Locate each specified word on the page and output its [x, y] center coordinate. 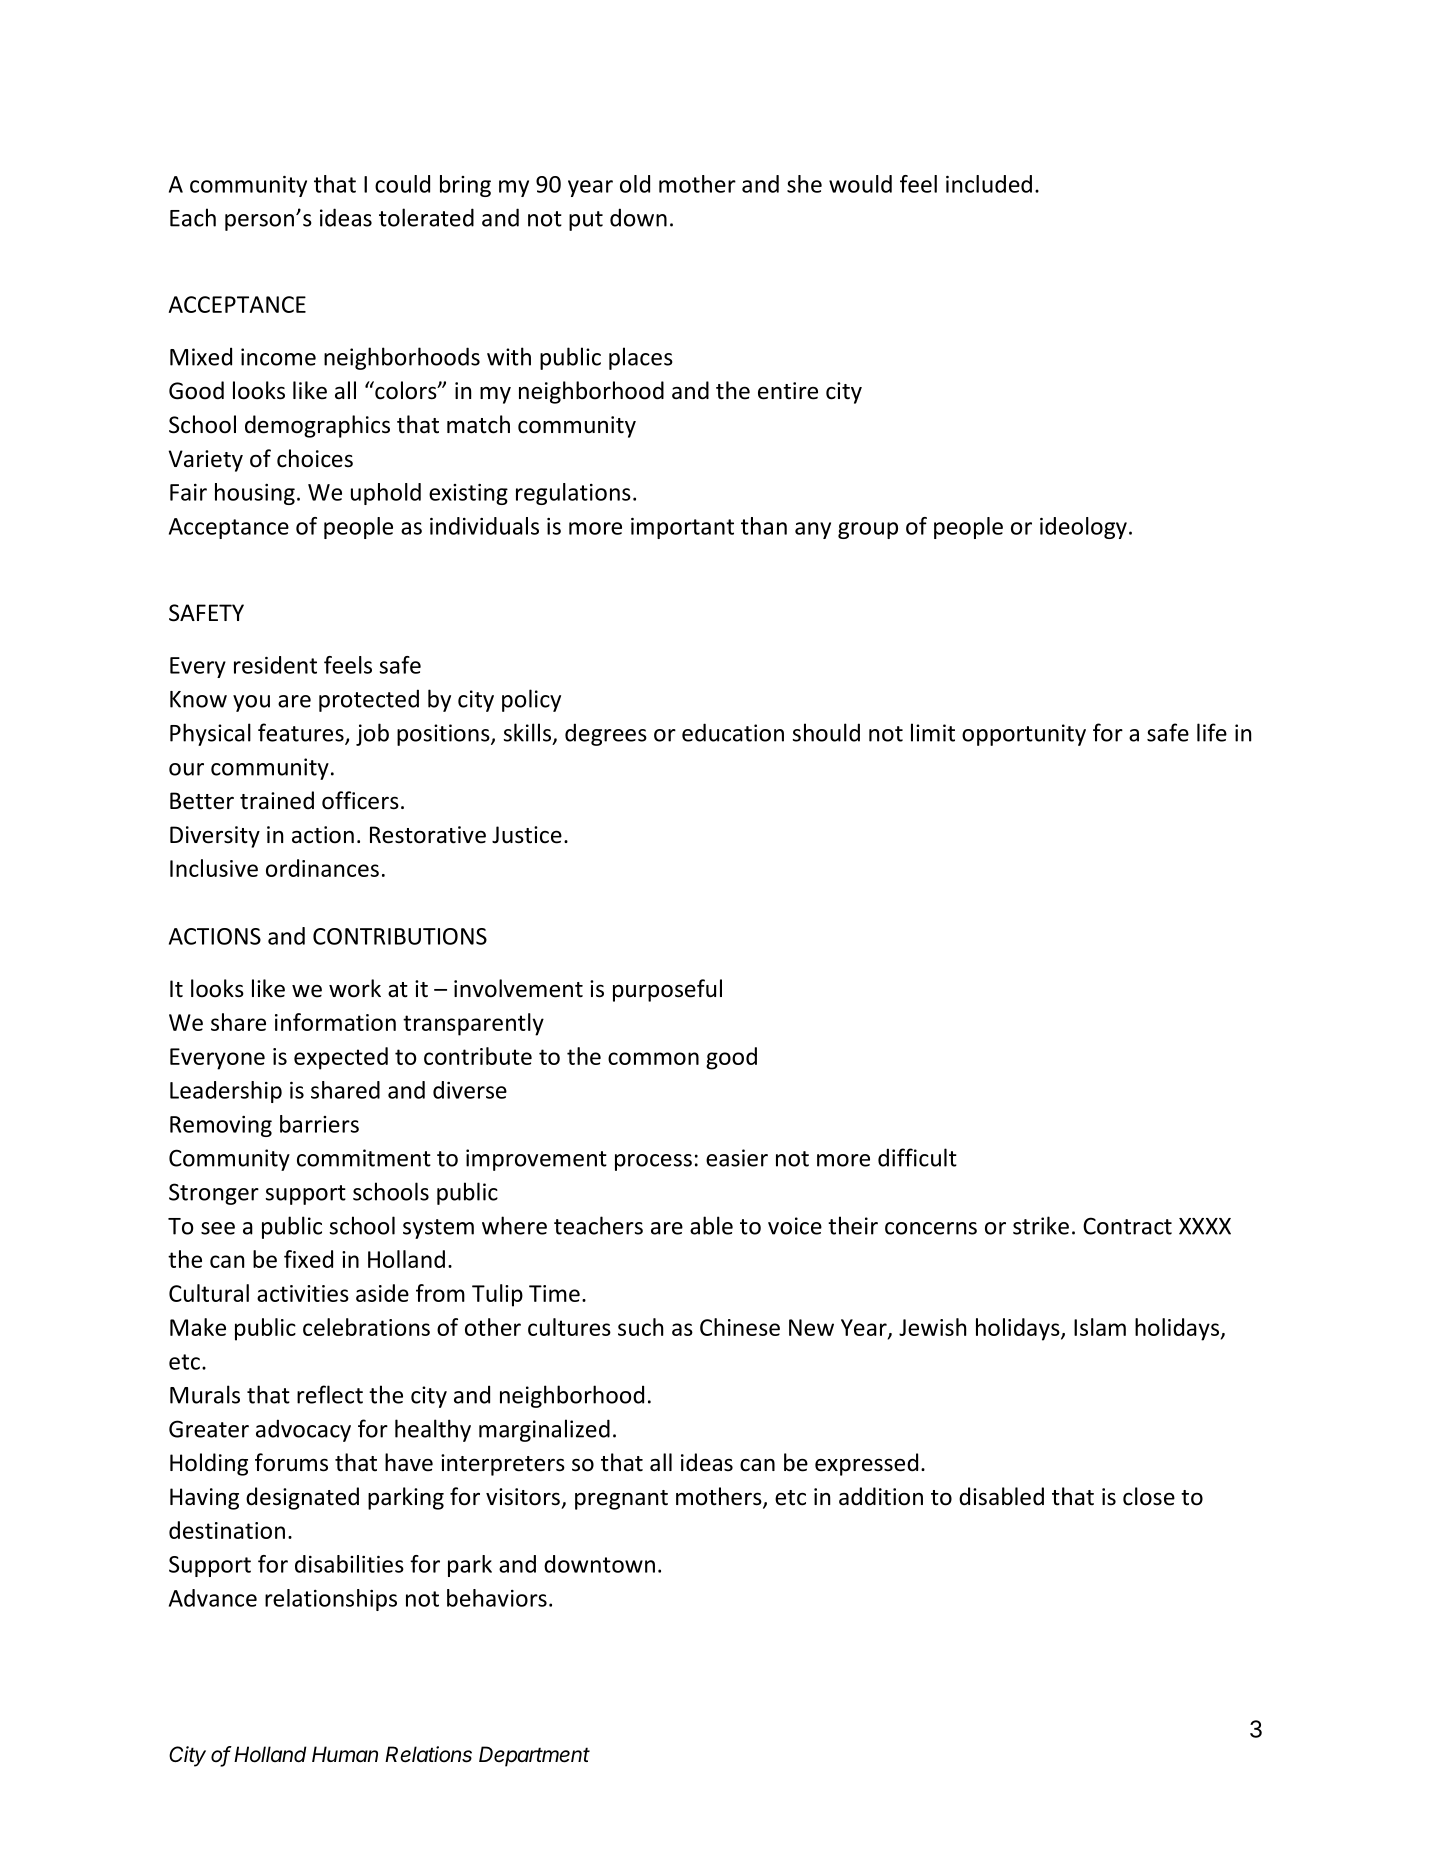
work [355, 988]
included [989, 184]
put [586, 221]
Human [345, 1754]
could [402, 184]
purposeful [667, 990]
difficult [917, 1157]
